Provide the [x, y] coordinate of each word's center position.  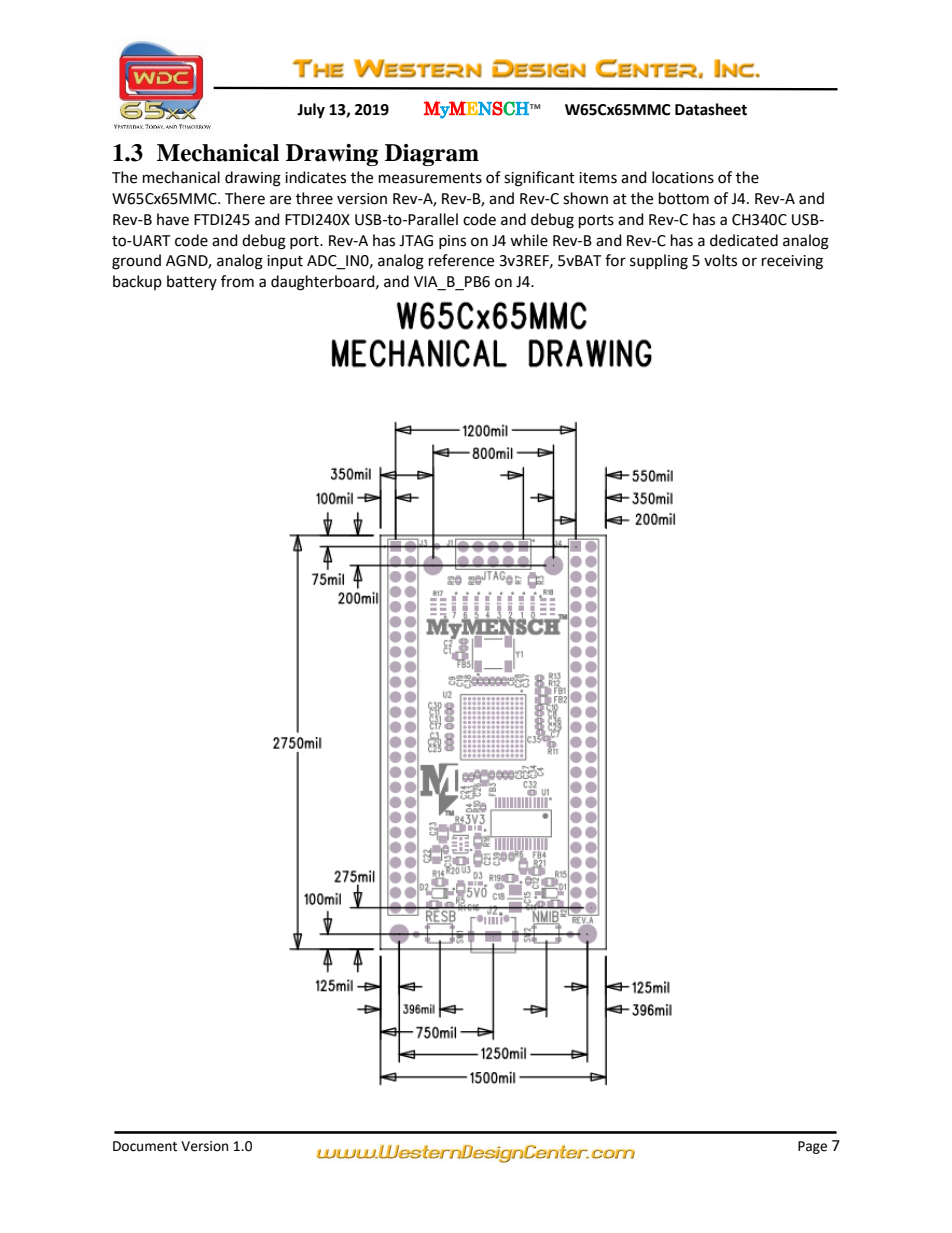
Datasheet [711, 109]
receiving [792, 262]
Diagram [432, 155]
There [245, 198]
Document [145, 1146]
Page [812, 1147]
